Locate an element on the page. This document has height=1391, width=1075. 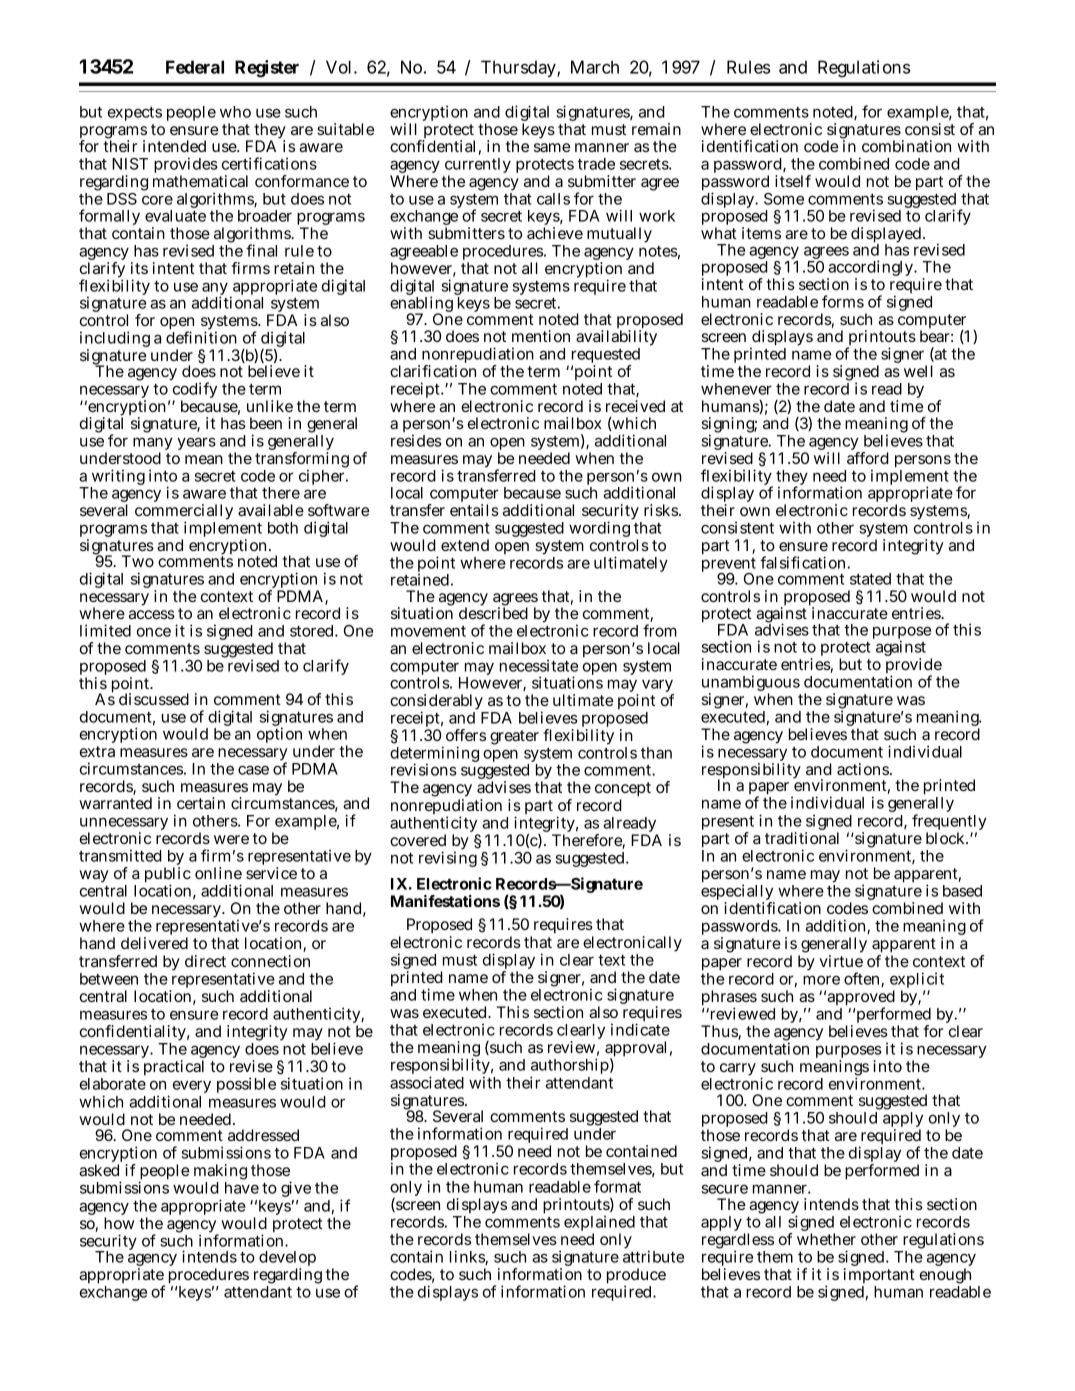
who is located at coordinates (235, 112).
